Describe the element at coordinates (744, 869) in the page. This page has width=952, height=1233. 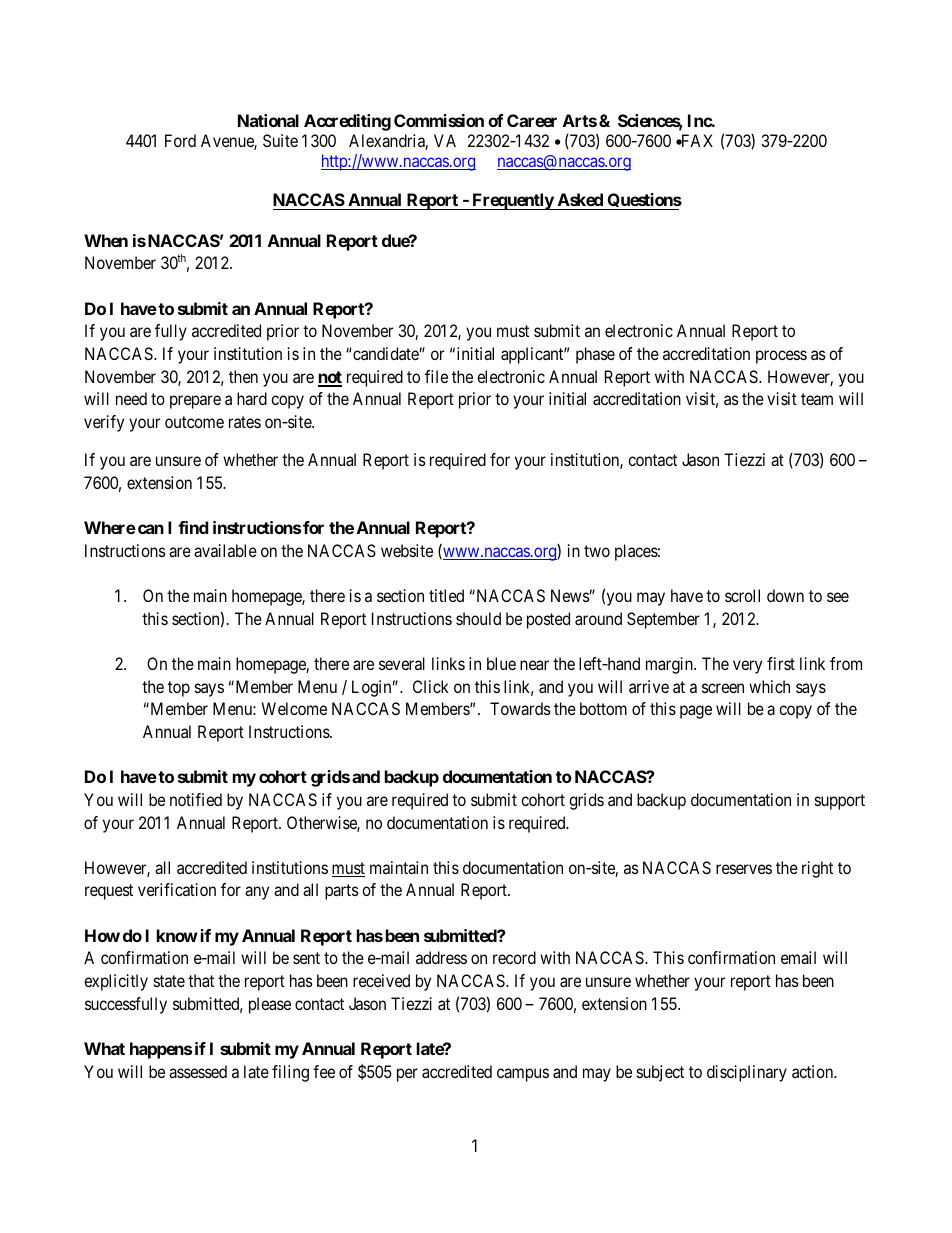
I see `reserves` at that location.
